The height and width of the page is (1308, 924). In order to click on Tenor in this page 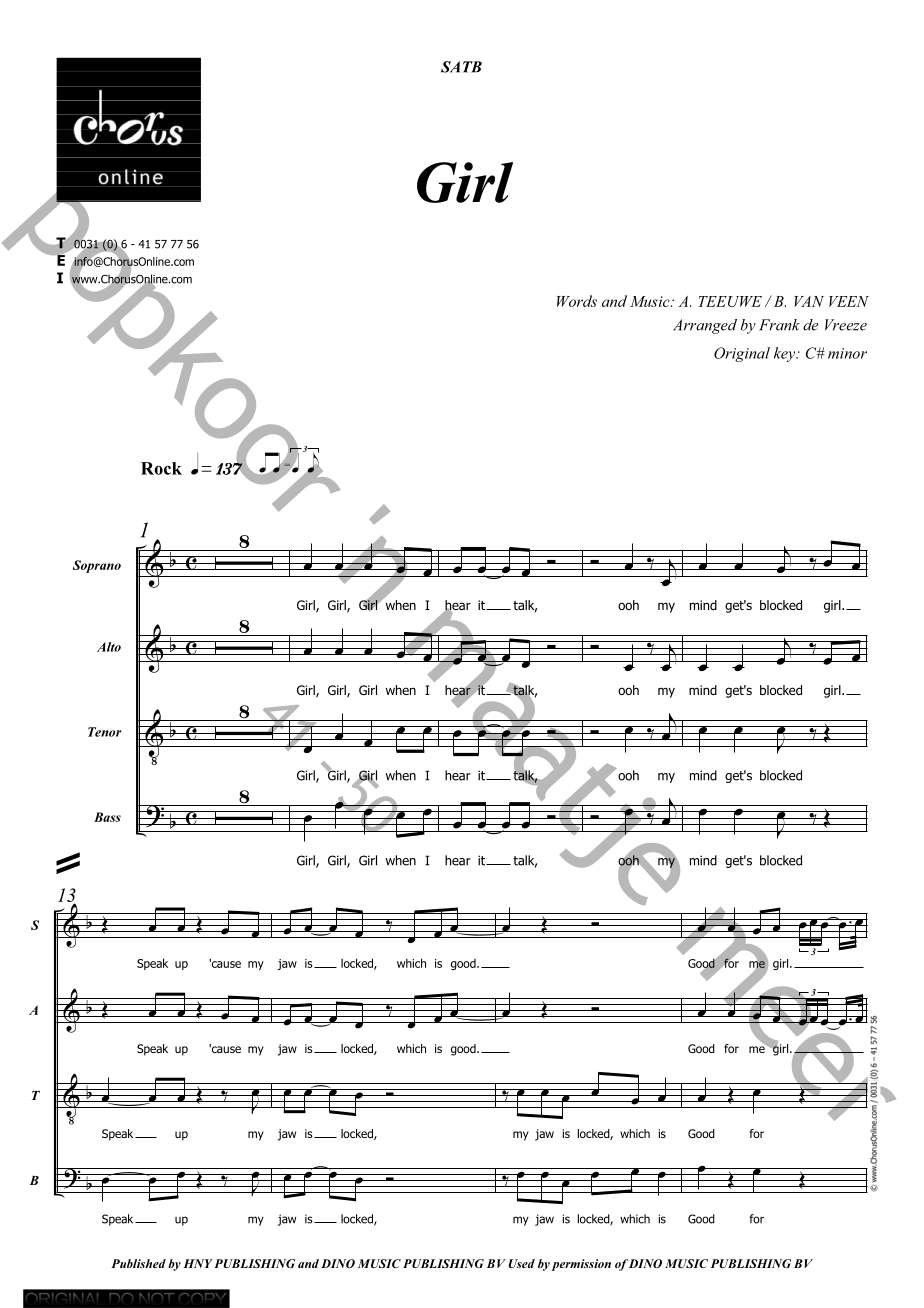, I will do `click(104, 732)`.
